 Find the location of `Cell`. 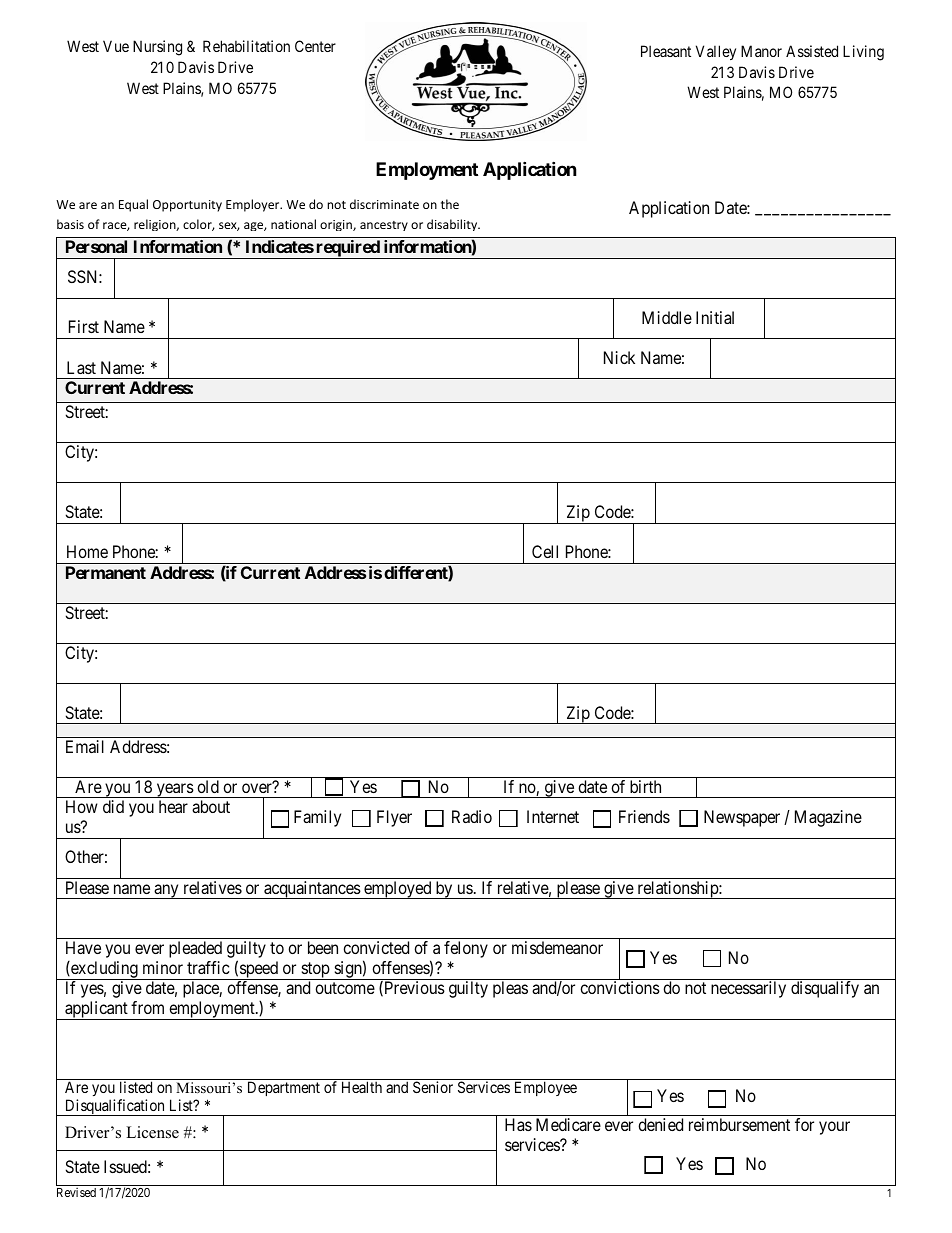

Cell is located at coordinates (545, 551).
